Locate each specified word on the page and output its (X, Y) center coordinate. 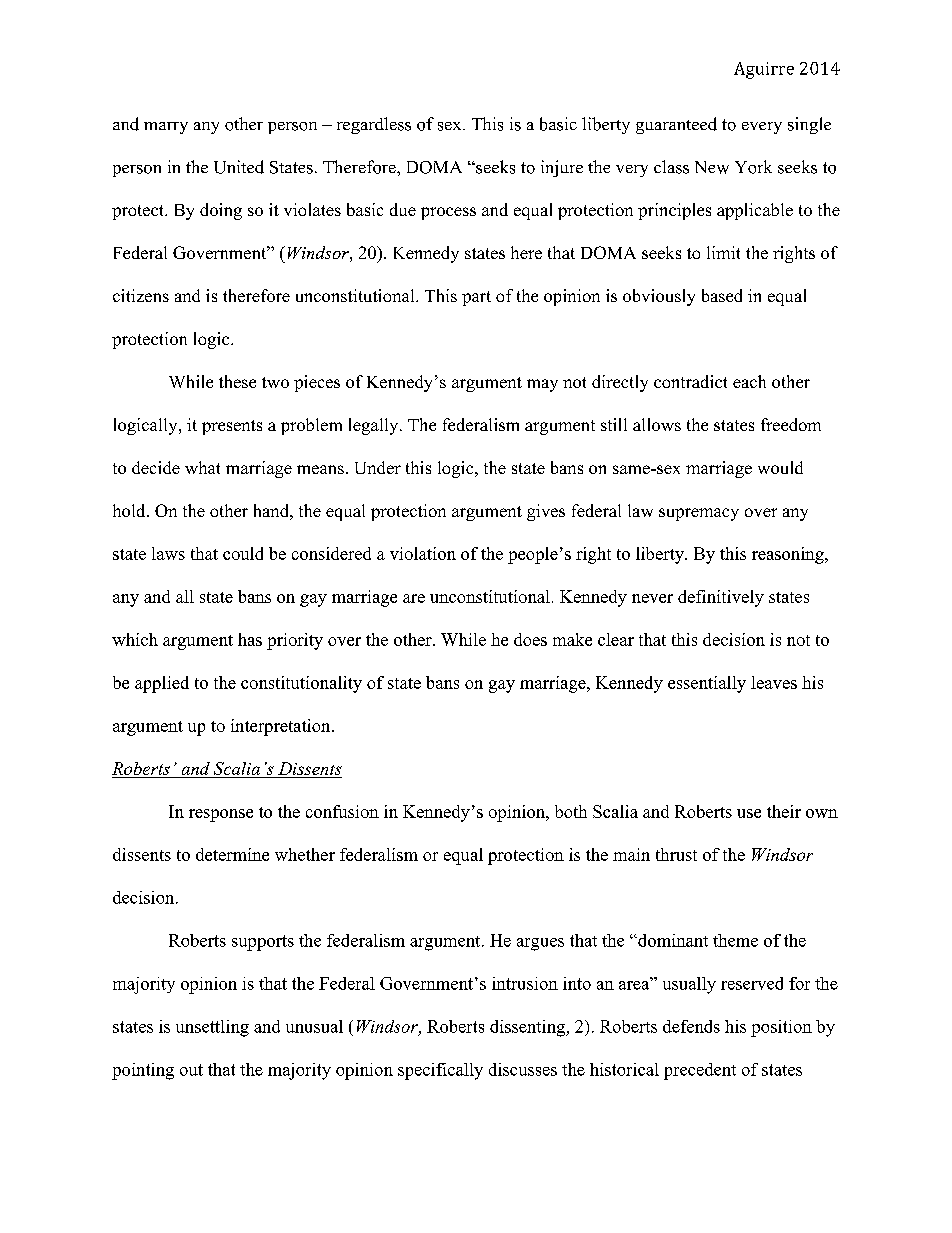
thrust (676, 854)
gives (546, 512)
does (530, 639)
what (202, 467)
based (722, 295)
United (239, 167)
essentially (707, 684)
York (753, 167)
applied (162, 684)
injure (562, 168)
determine (232, 854)
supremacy (699, 514)
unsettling (212, 1028)
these (237, 381)
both (571, 811)
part (476, 298)
